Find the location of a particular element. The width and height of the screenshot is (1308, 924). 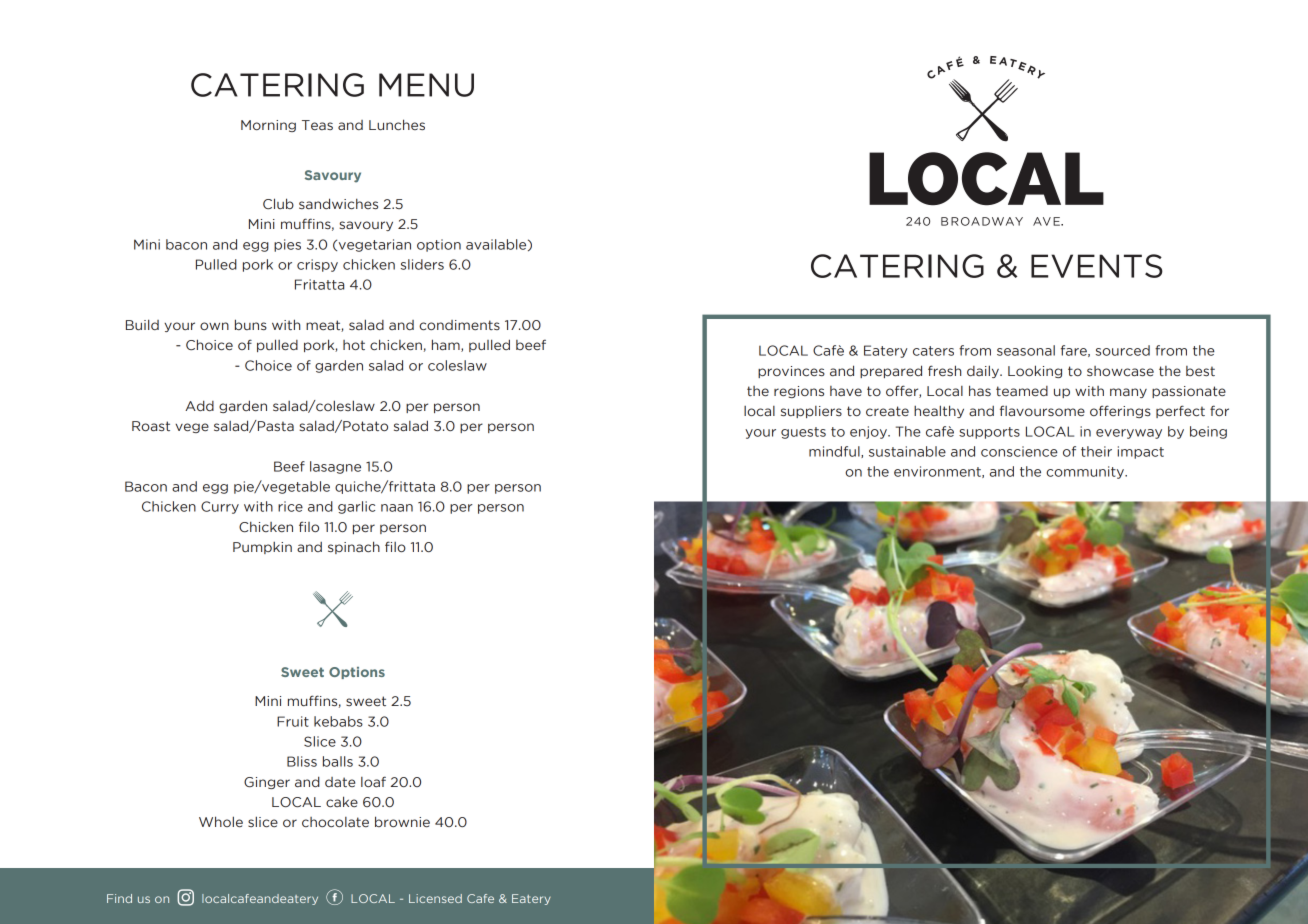

kebabs is located at coordinates (338, 721).
